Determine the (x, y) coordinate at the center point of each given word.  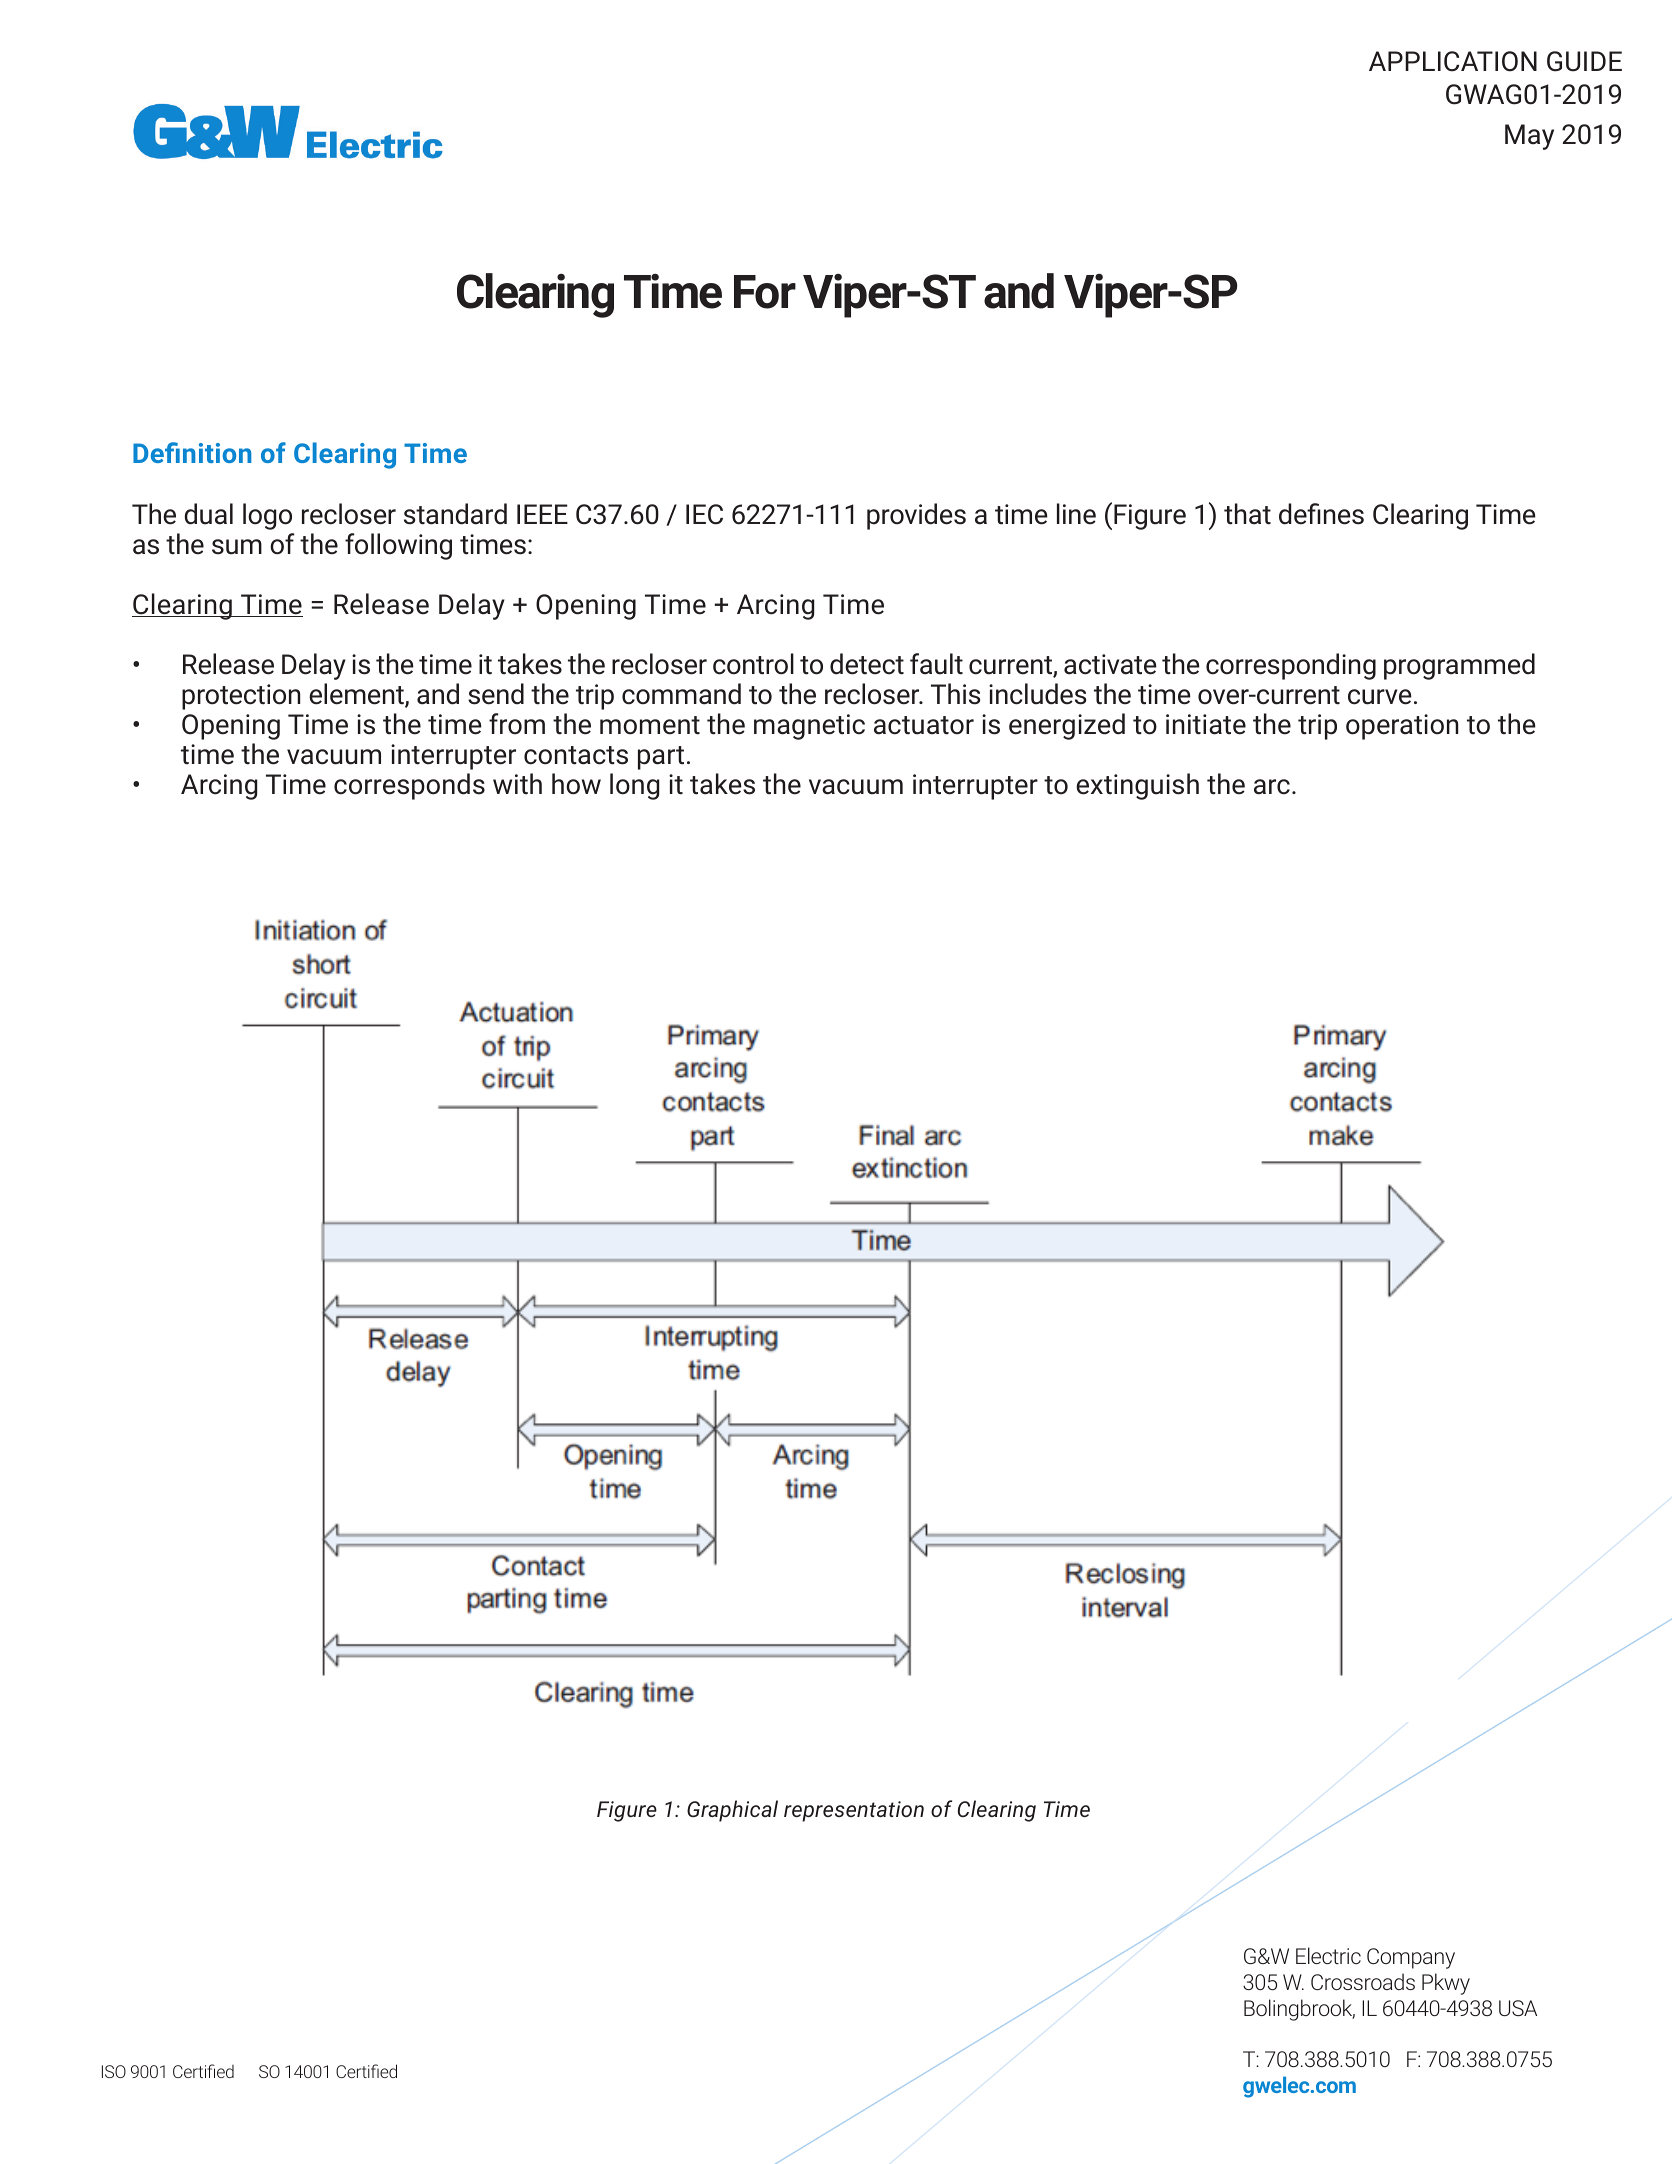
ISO (114, 2071)
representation (854, 1811)
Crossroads (1363, 1981)
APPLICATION (1453, 61)
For (765, 292)
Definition (192, 452)
